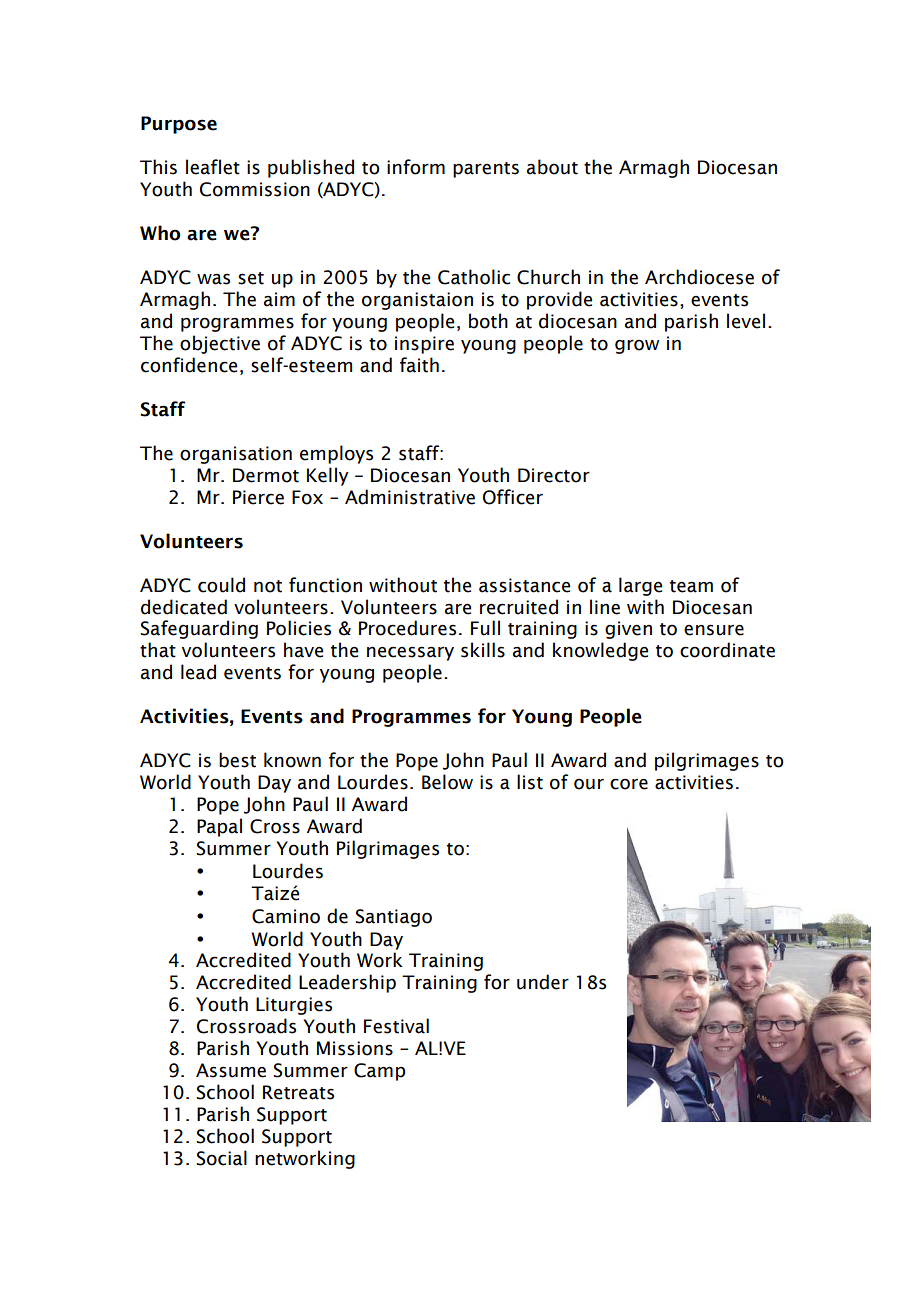 This screenshot has width=924, height=1308. I want to click on parents, so click(486, 170).
